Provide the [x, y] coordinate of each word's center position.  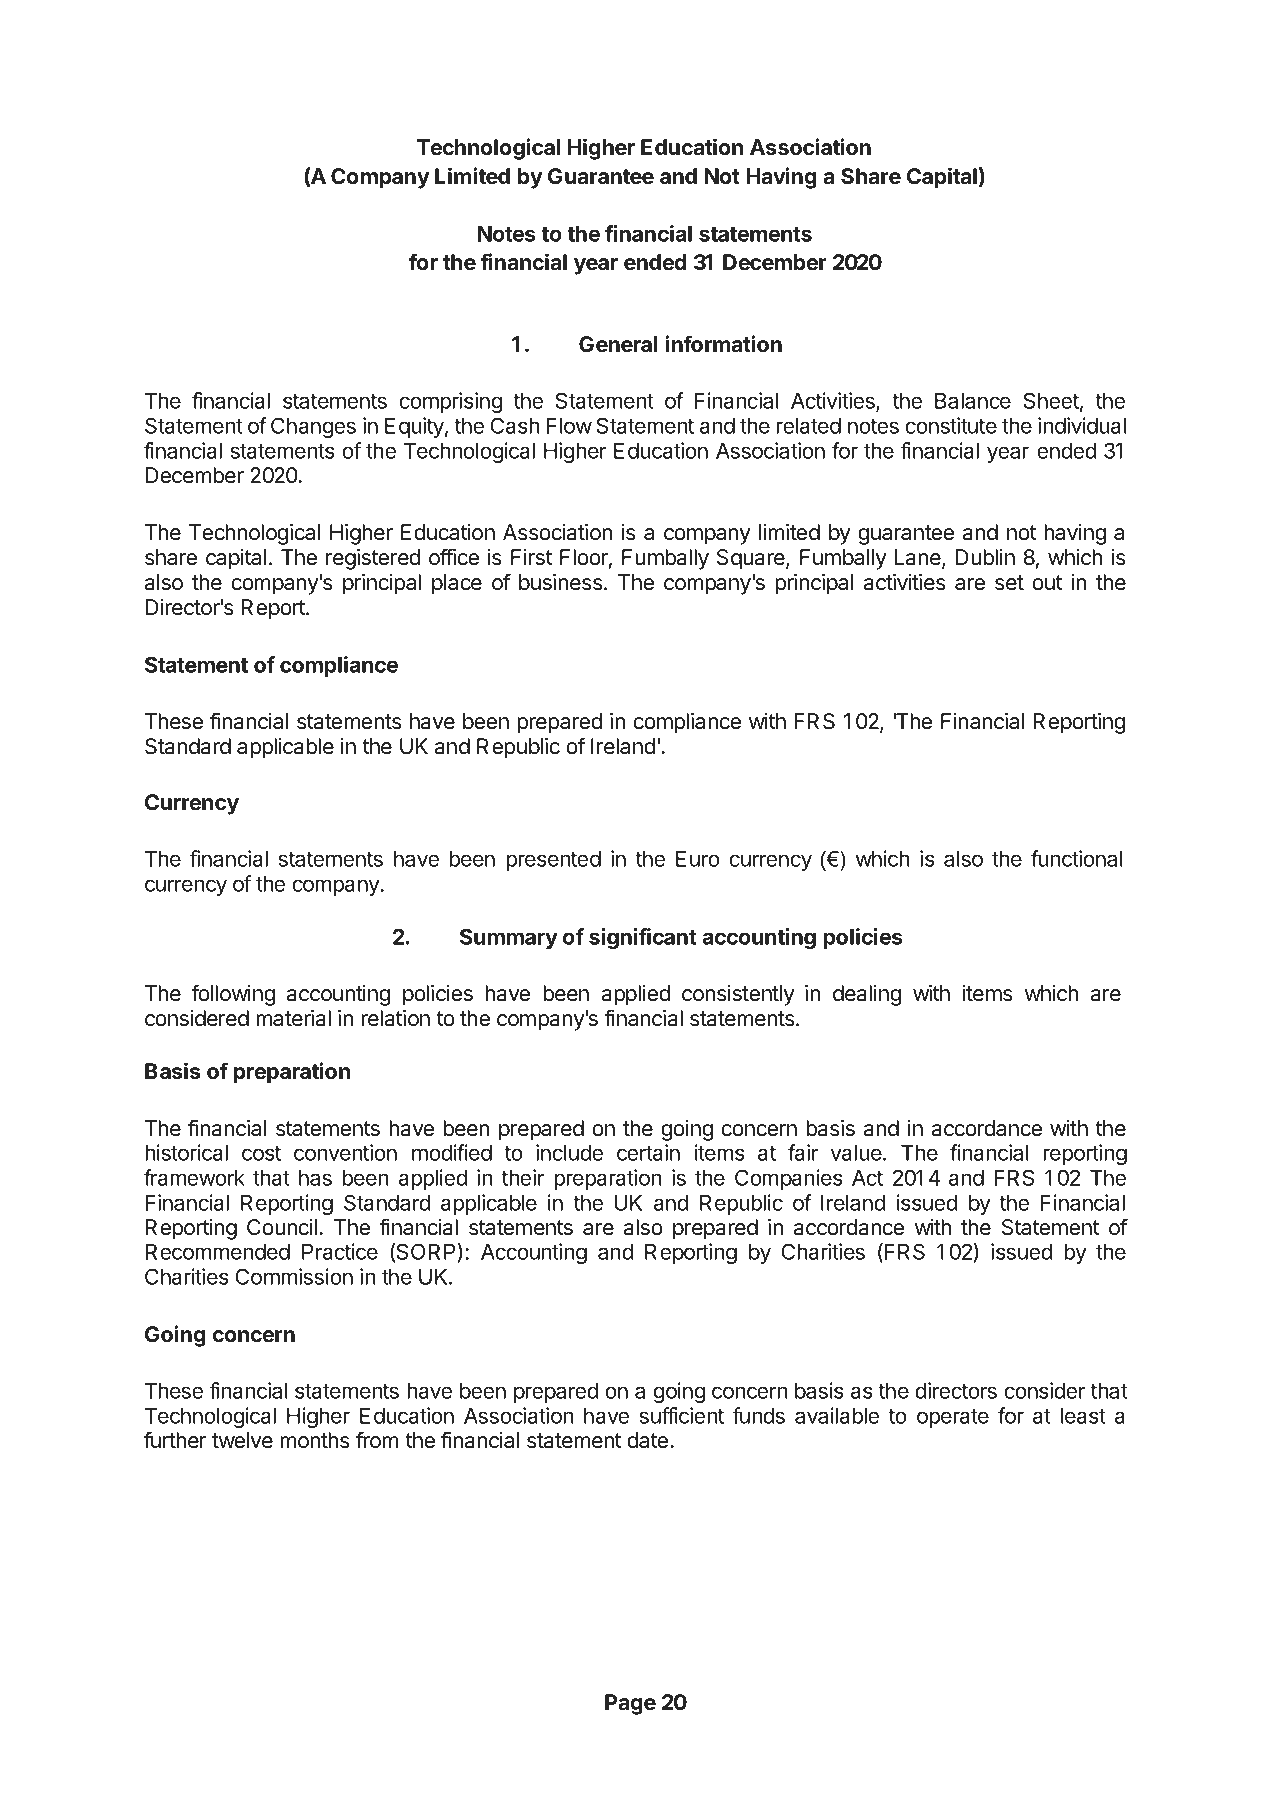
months [315, 1440]
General [618, 344]
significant [643, 938]
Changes [313, 427]
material [293, 1018]
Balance [973, 401]
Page [630, 1704]
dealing [867, 995]
